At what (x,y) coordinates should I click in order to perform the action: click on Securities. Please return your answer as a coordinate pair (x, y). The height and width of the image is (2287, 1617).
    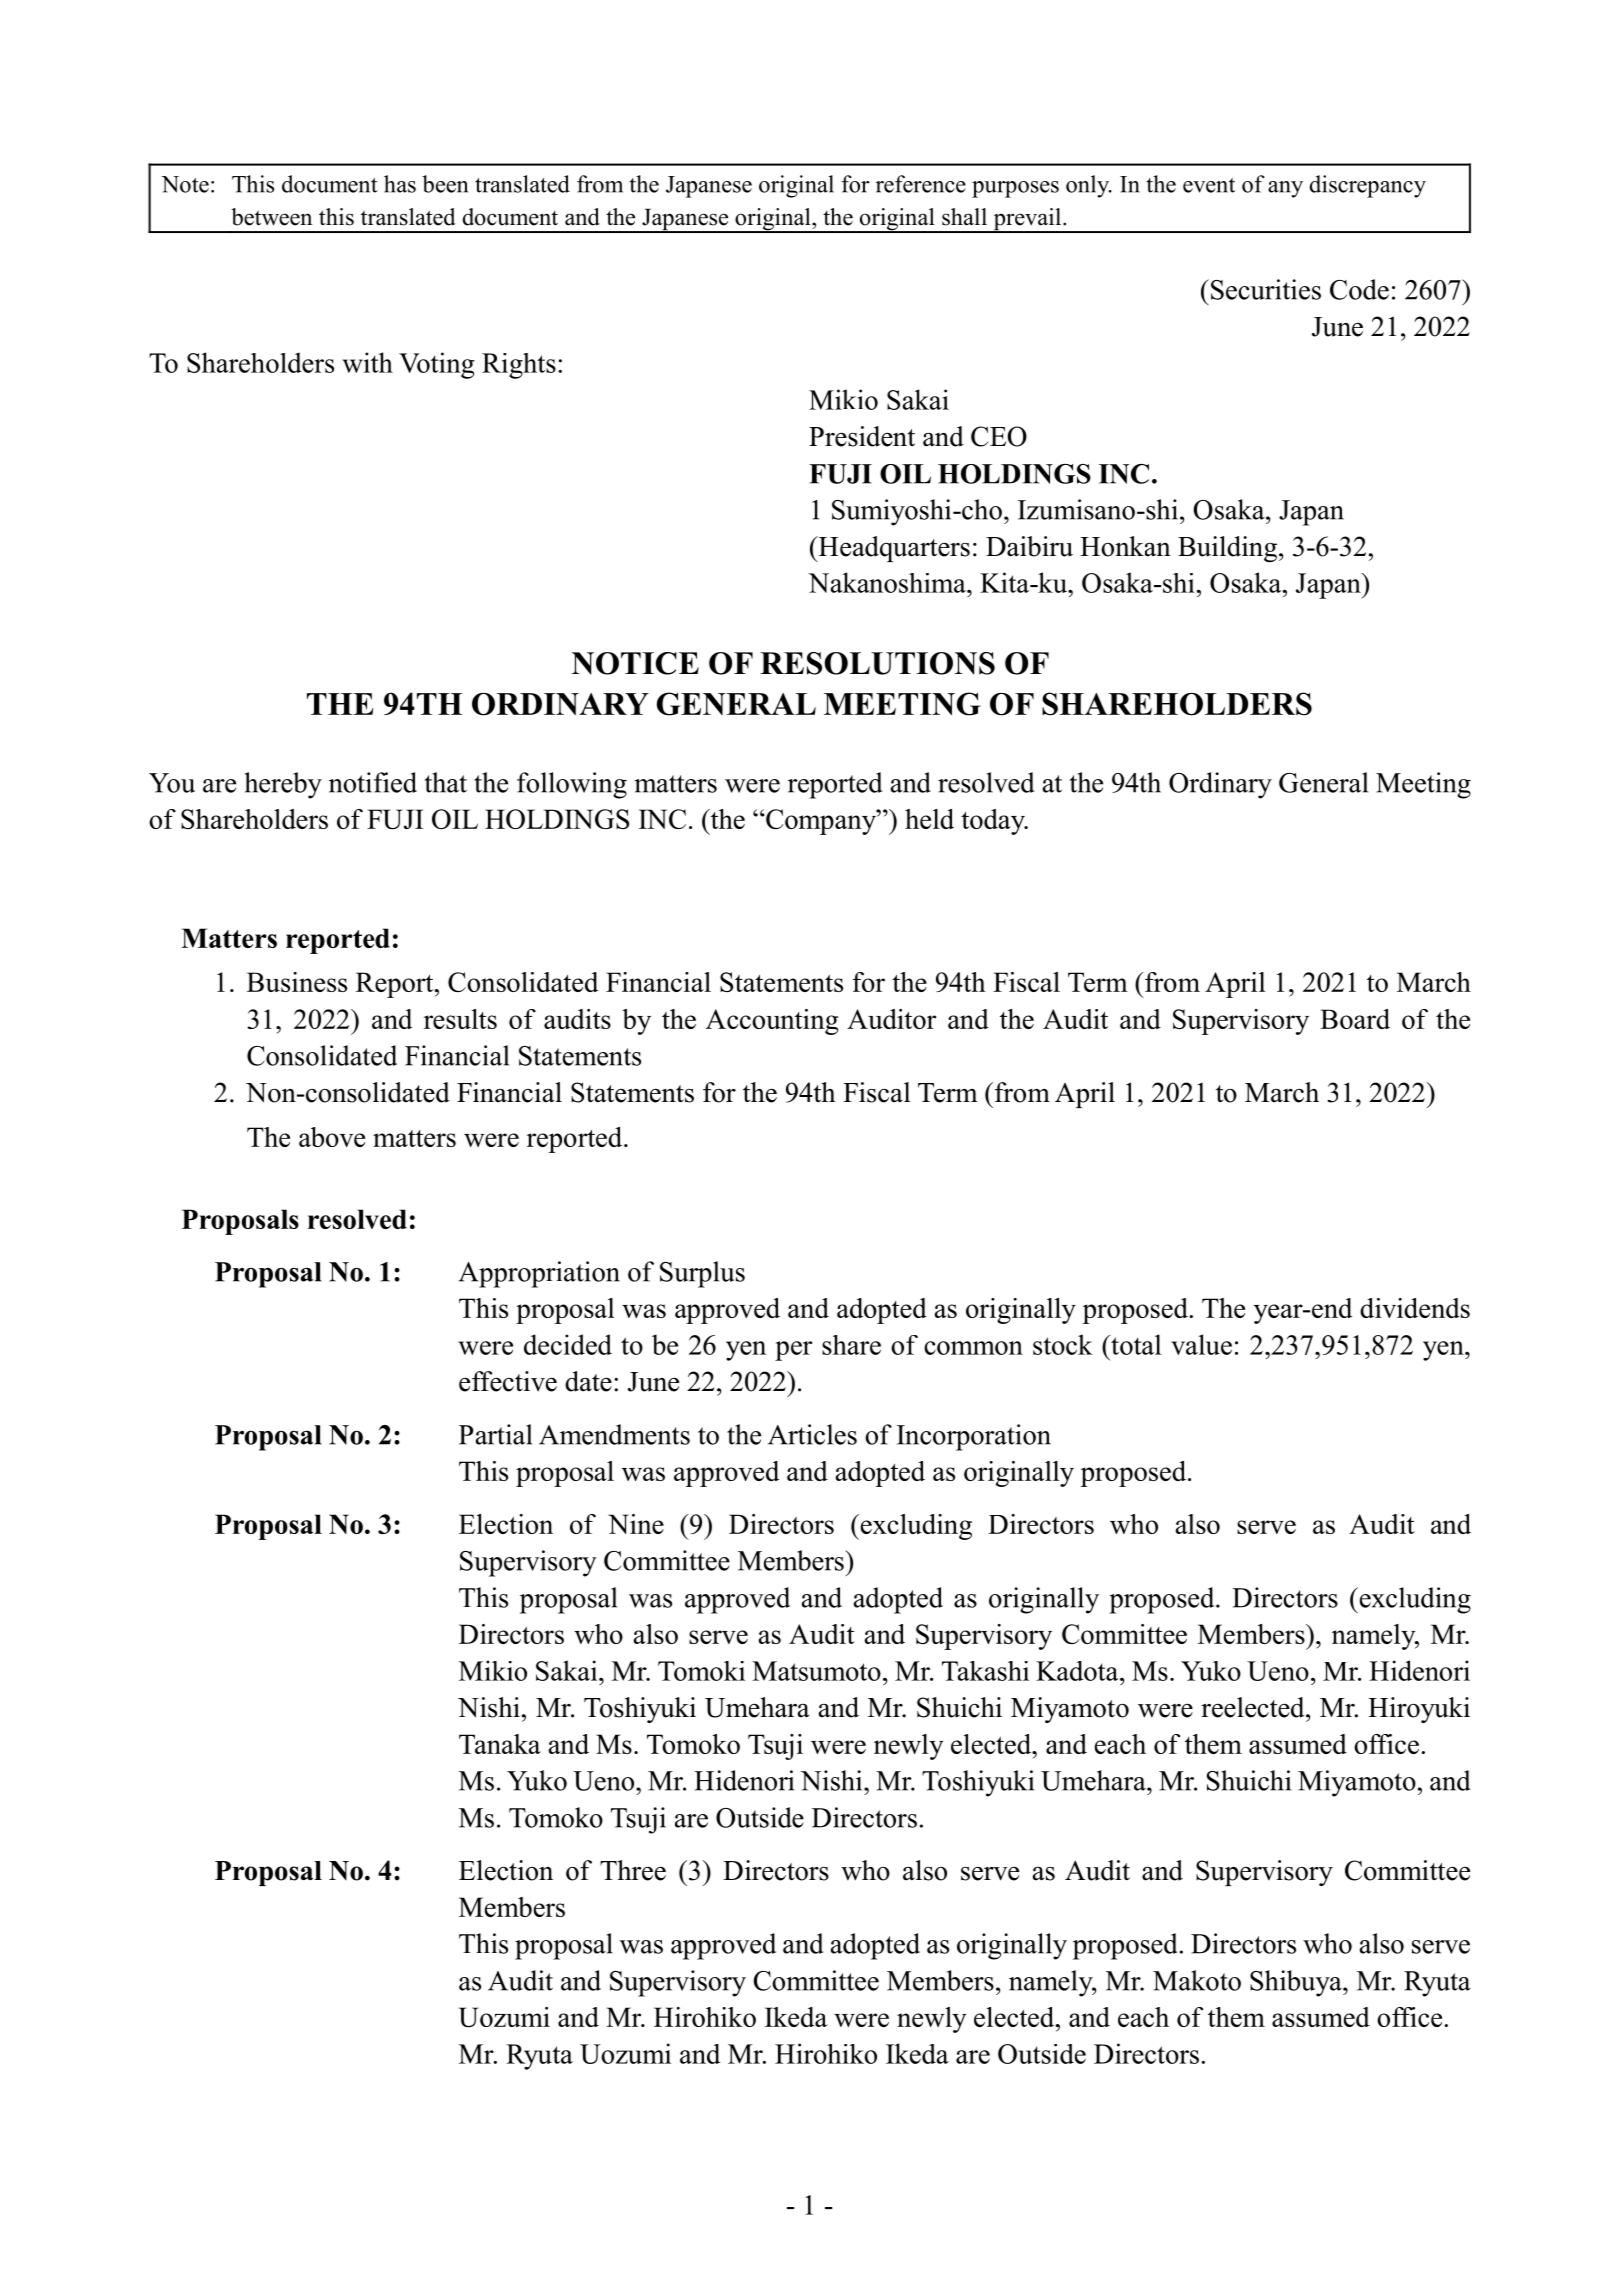
    Looking at the image, I should click on (1266, 289).
